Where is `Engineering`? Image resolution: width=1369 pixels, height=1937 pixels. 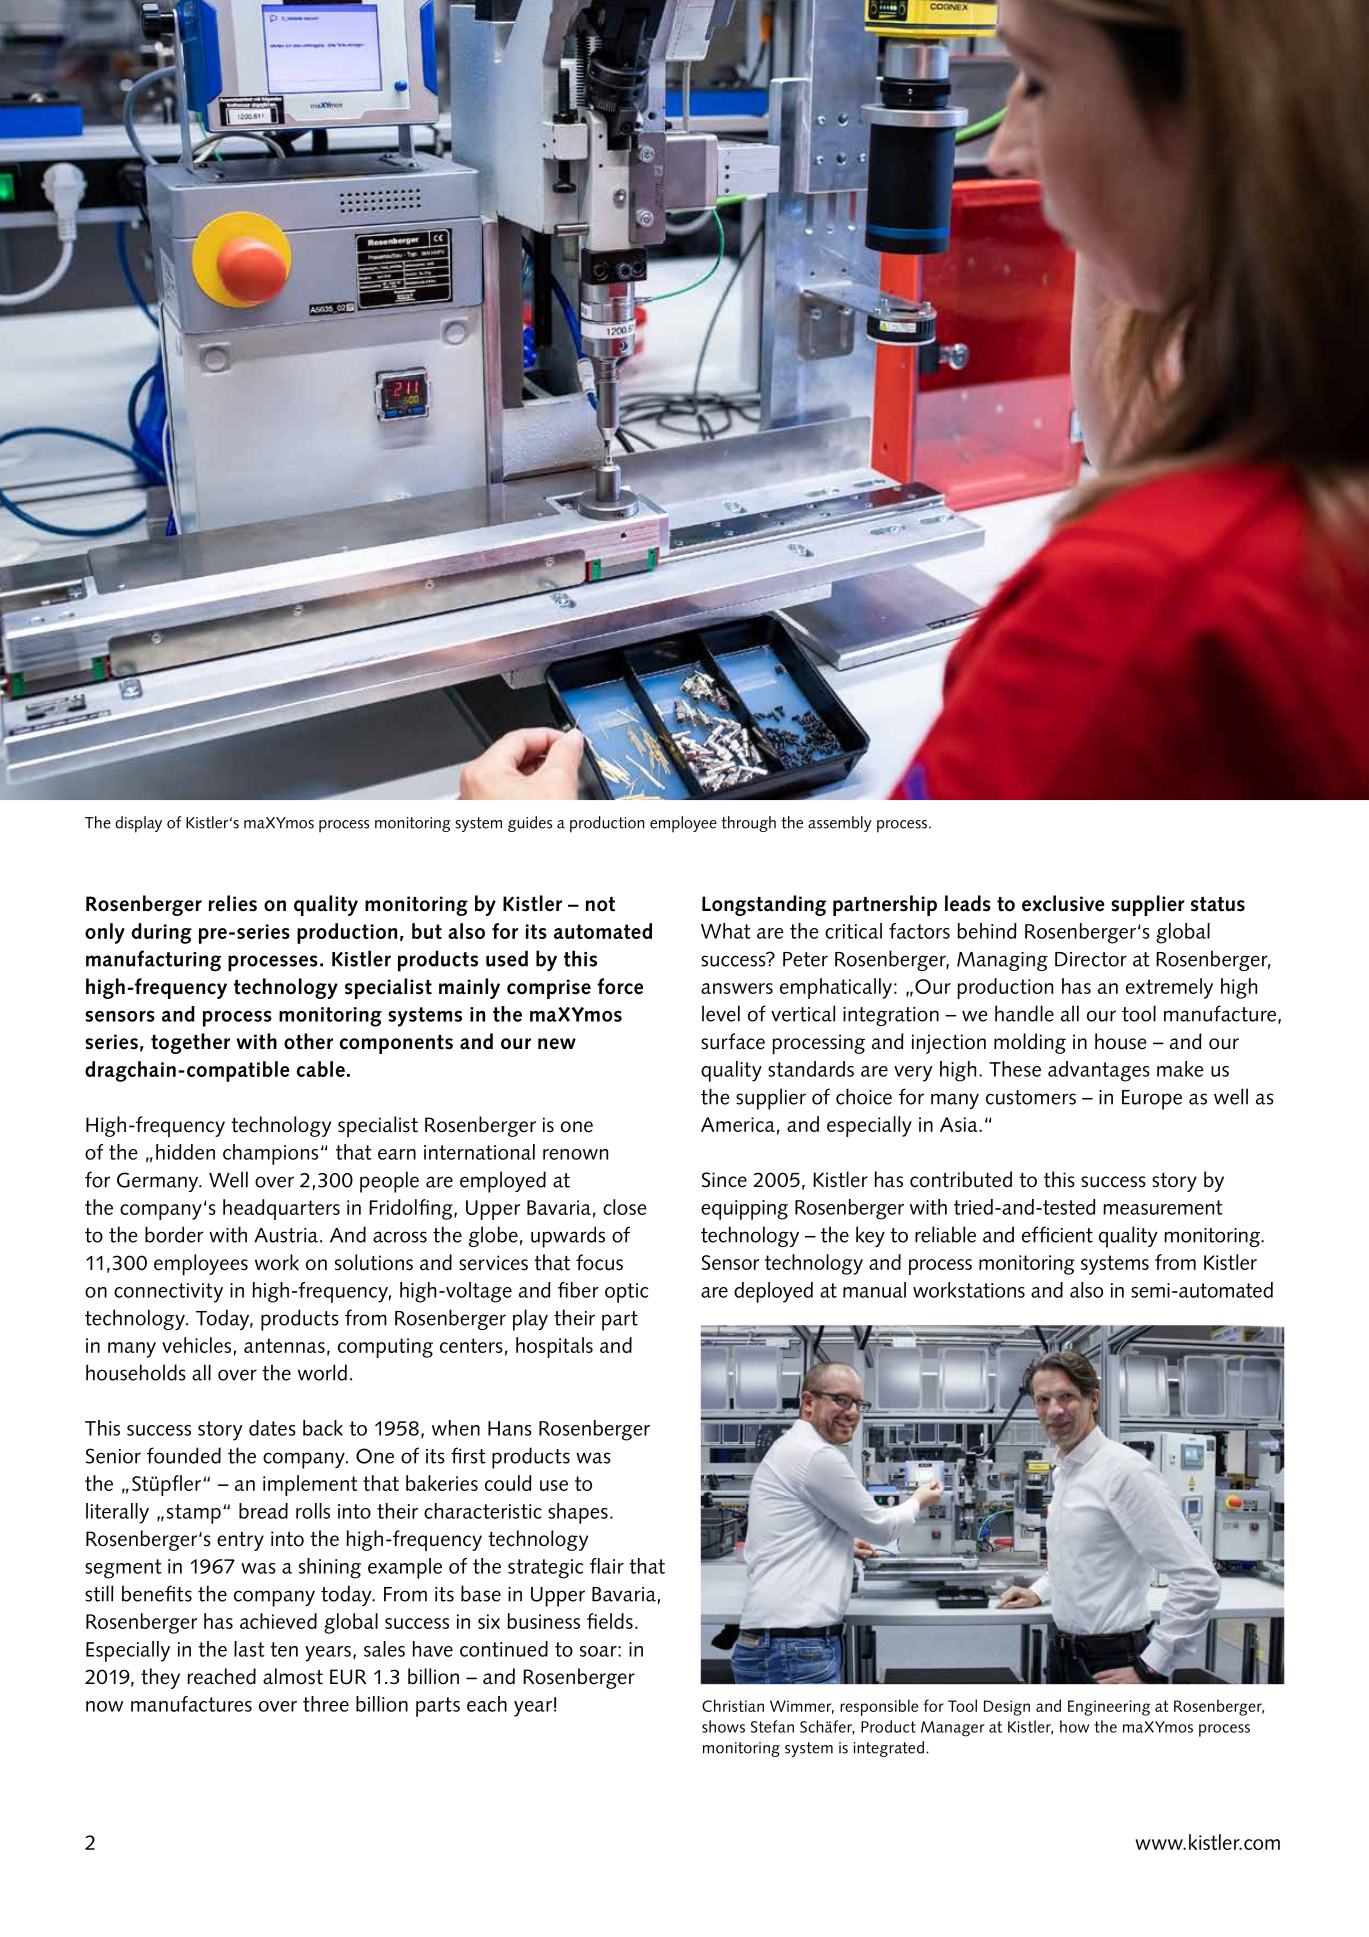 Engineering is located at coordinates (1109, 1708).
